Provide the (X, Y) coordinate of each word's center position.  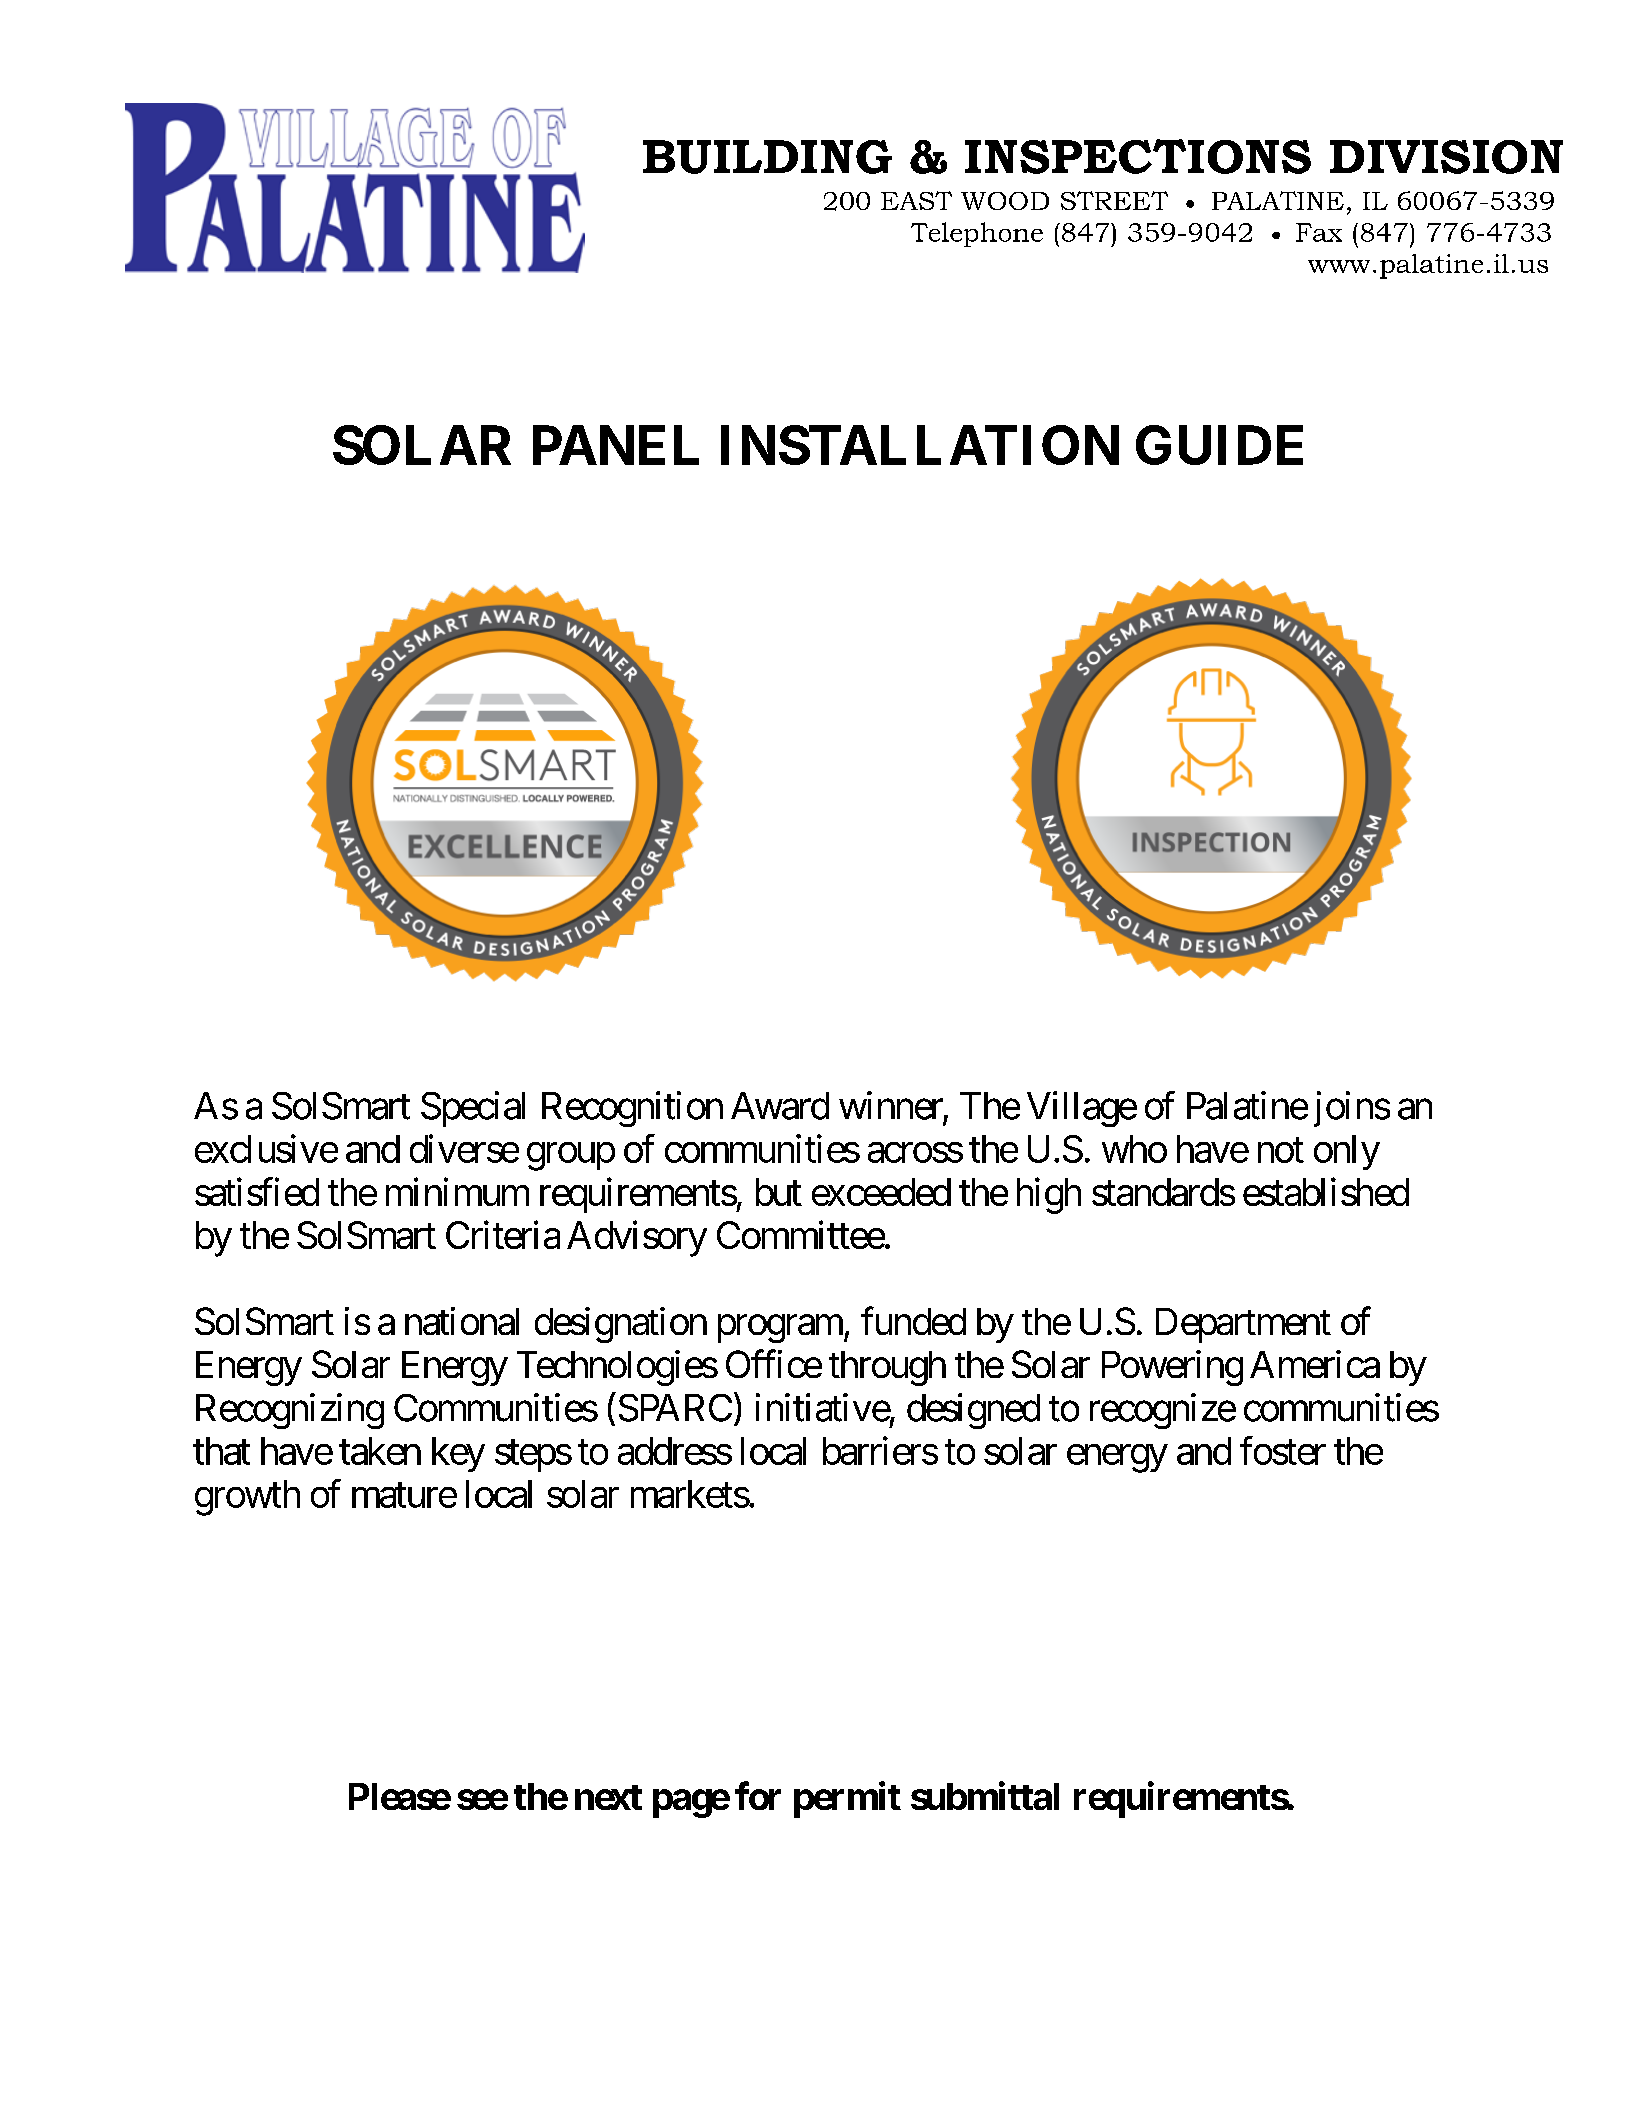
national (462, 1321)
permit (847, 1800)
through (887, 1368)
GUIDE (1219, 445)
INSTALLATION (920, 445)
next (608, 1797)
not (1281, 1150)
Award (780, 1106)
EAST (916, 200)
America (1315, 1364)
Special (473, 1109)
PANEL (616, 445)
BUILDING (767, 157)
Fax (1319, 232)
